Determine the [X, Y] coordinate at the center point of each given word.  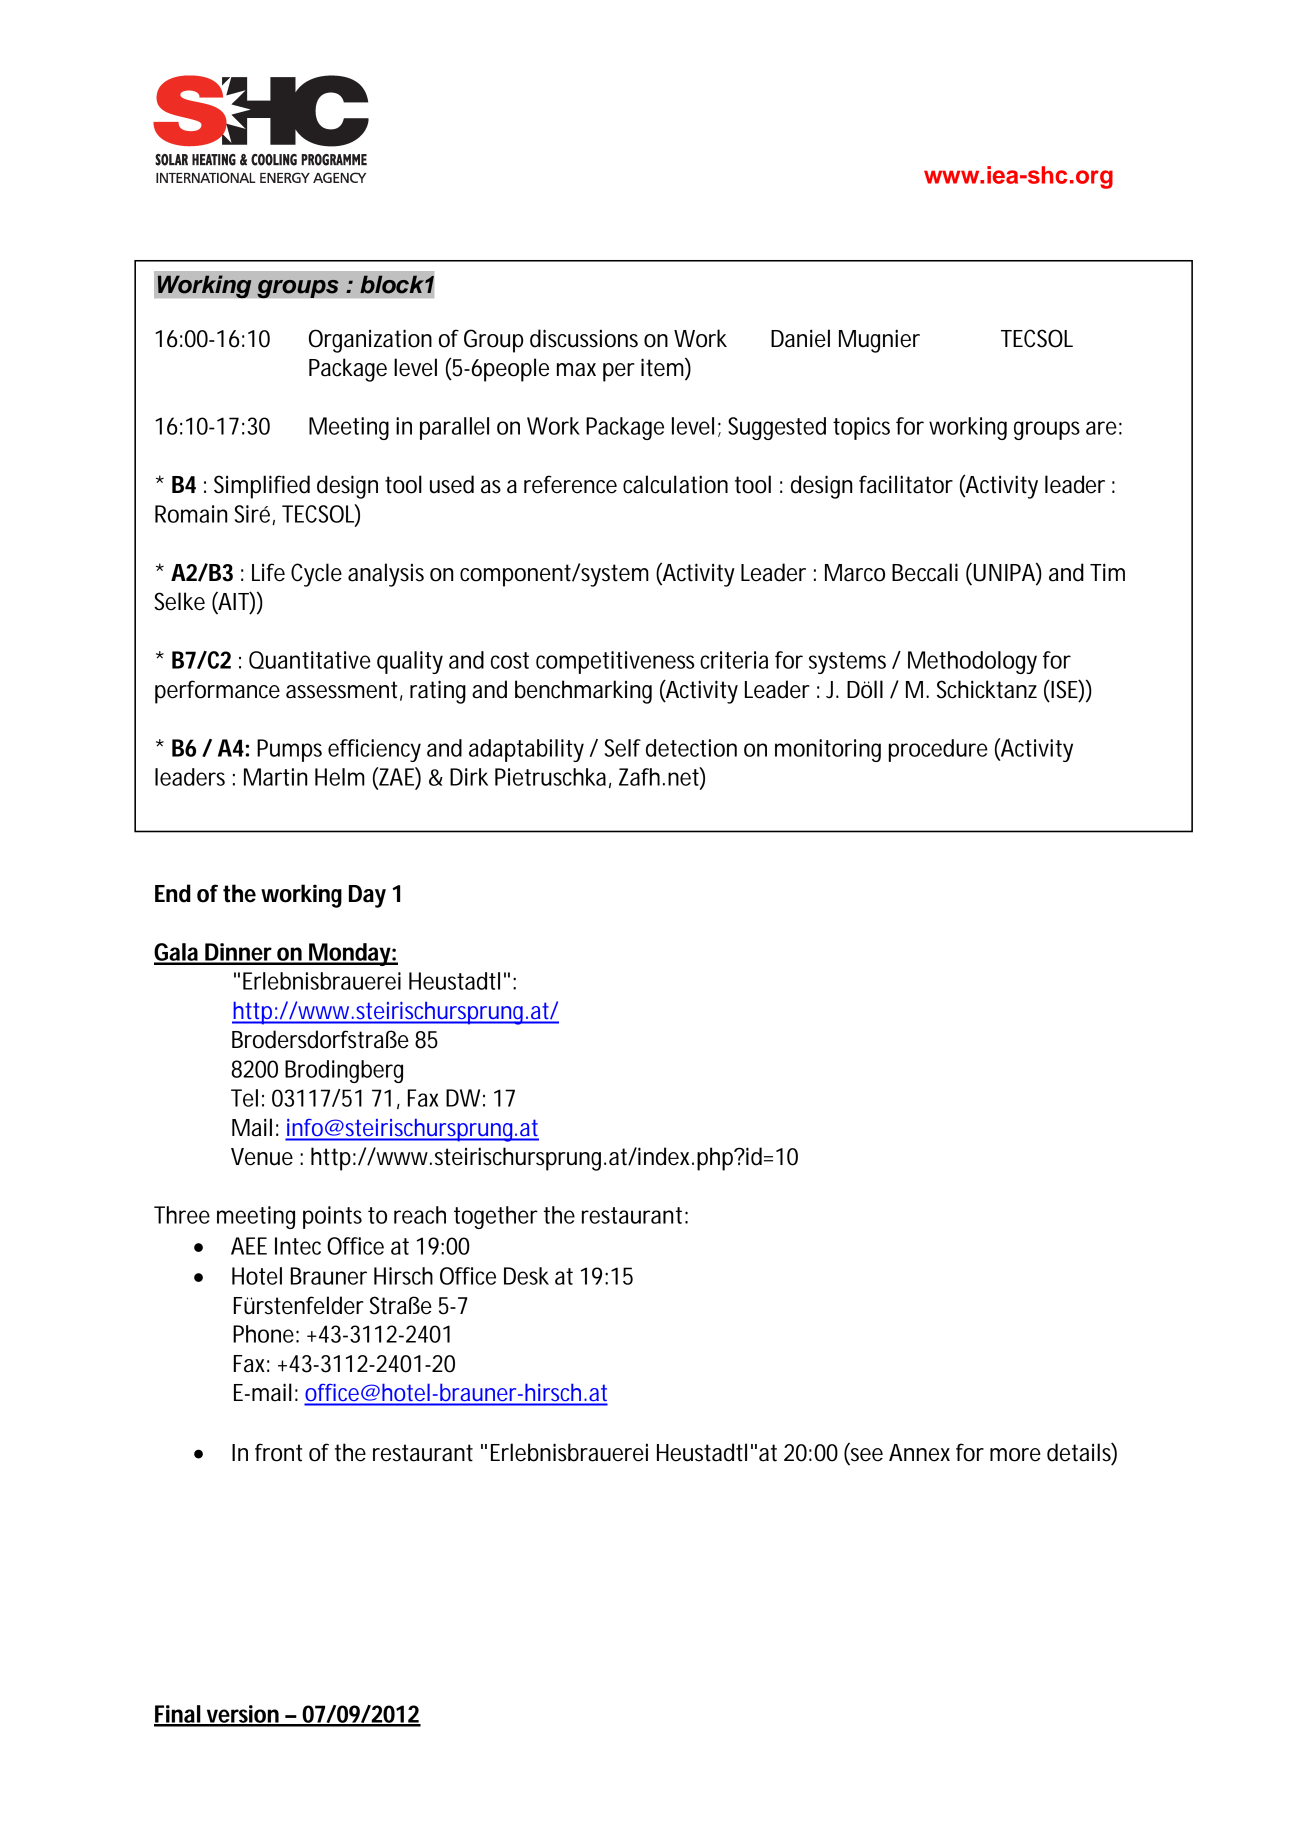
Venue [262, 1157]
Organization [370, 341]
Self [623, 748]
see [865, 1456]
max [576, 370]
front [278, 1452]
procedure [938, 750]
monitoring [828, 750]
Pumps [289, 750]
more [1015, 1455]
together [496, 1217]
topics [861, 428]
